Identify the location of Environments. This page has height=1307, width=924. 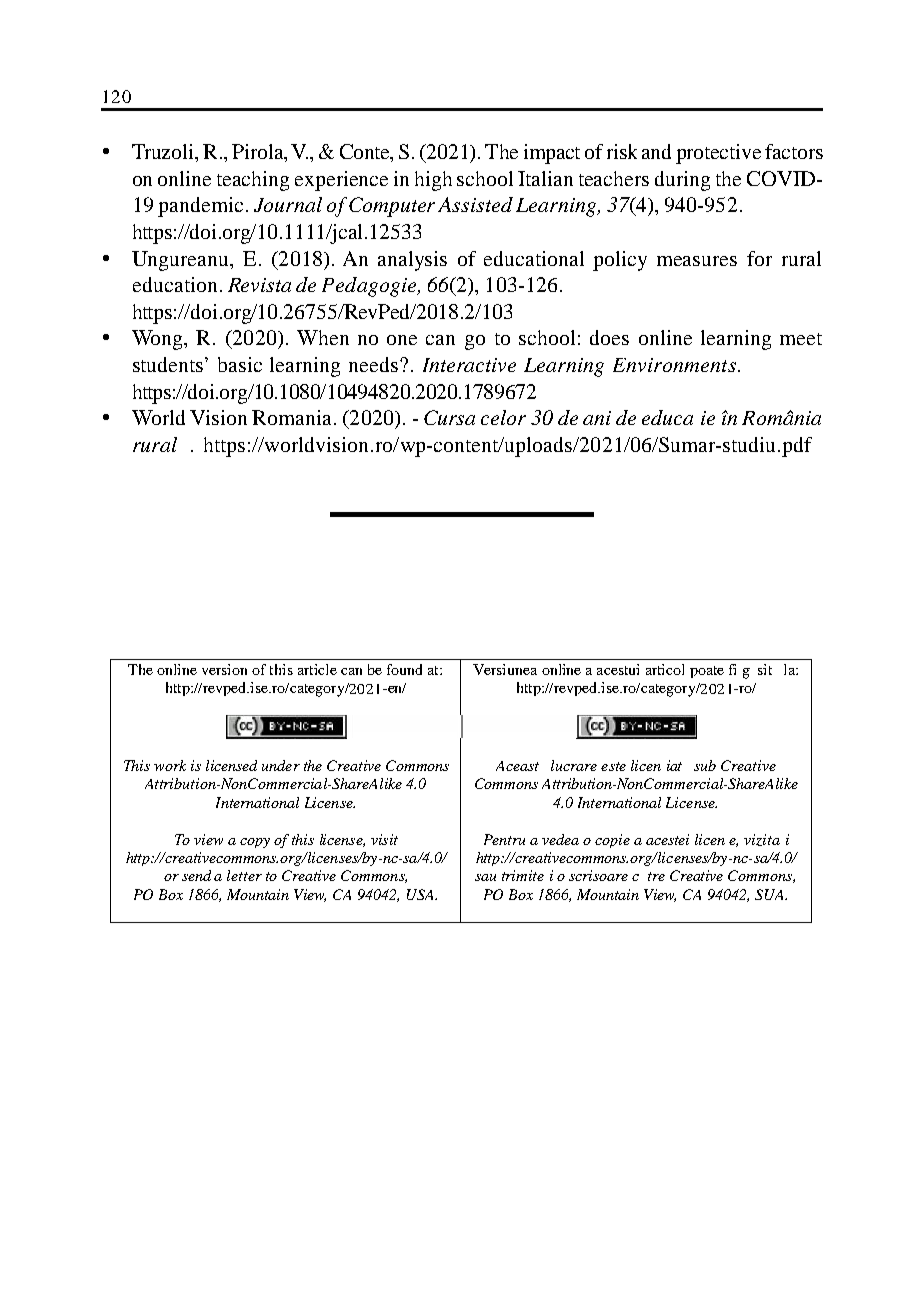
(674, 365).
